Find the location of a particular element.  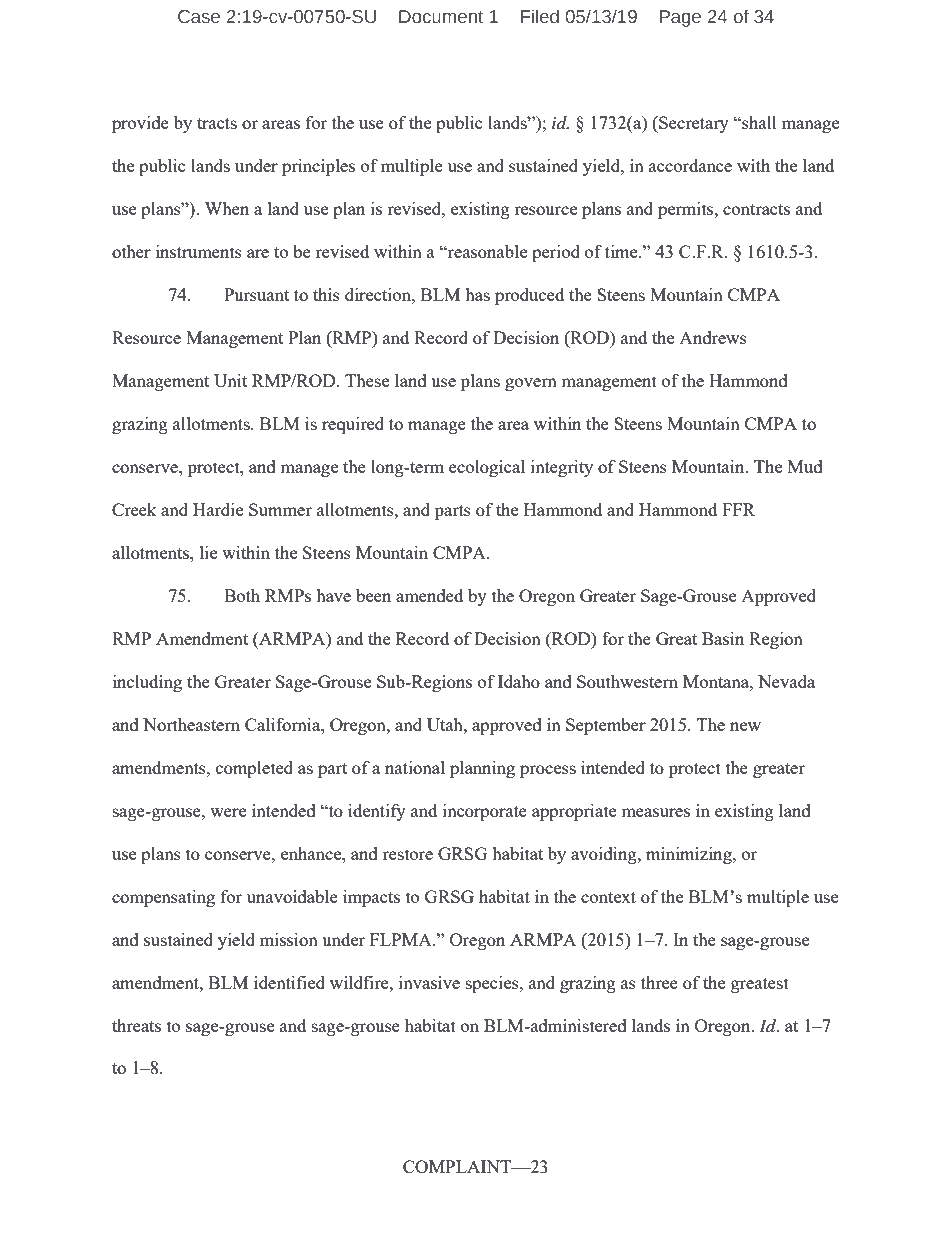

Mud is located at coordinates (805, 466).
